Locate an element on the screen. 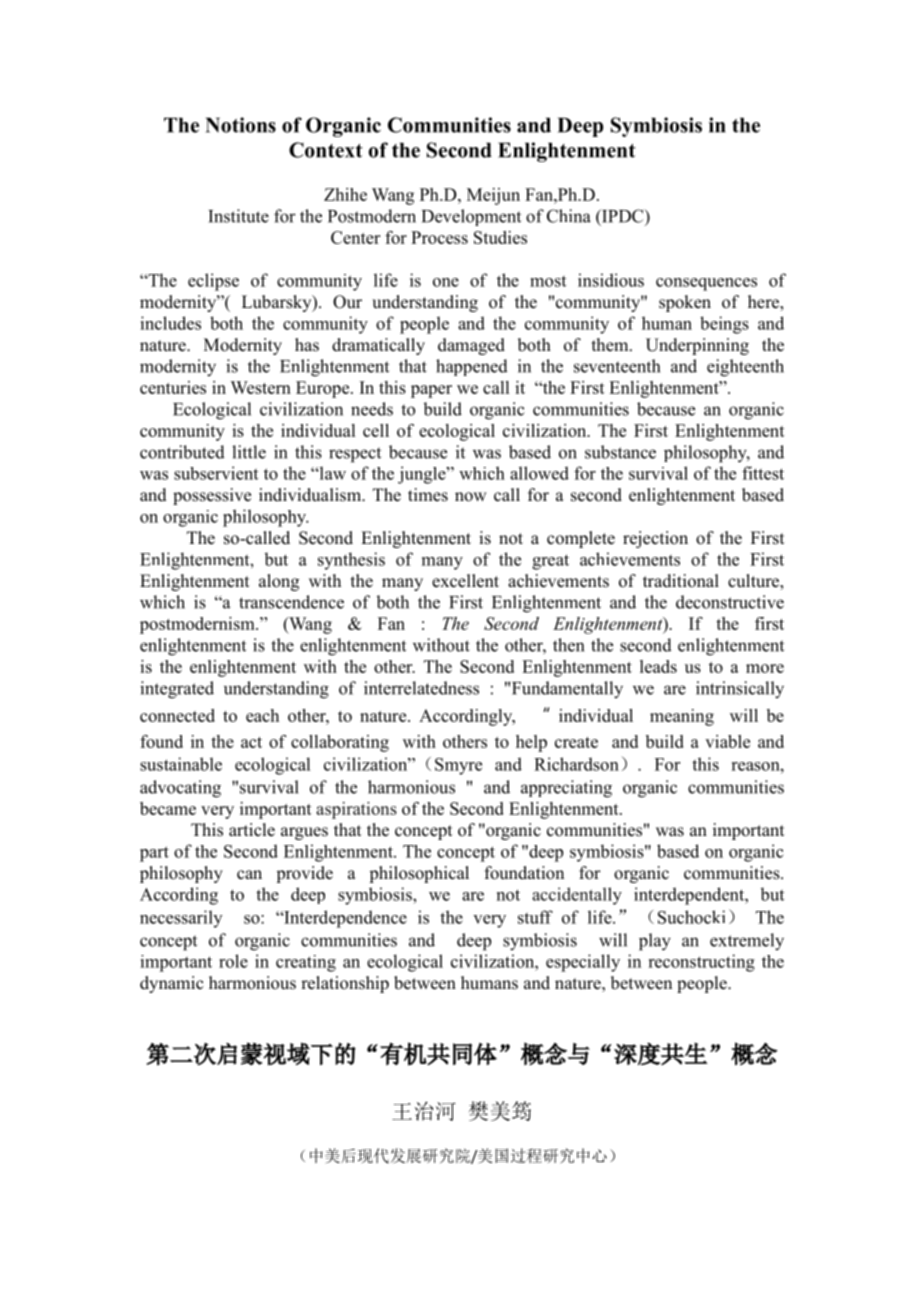 The width and height of the screenshot is (924, 1309). reconstructing is located at coordinates (701, 963).
